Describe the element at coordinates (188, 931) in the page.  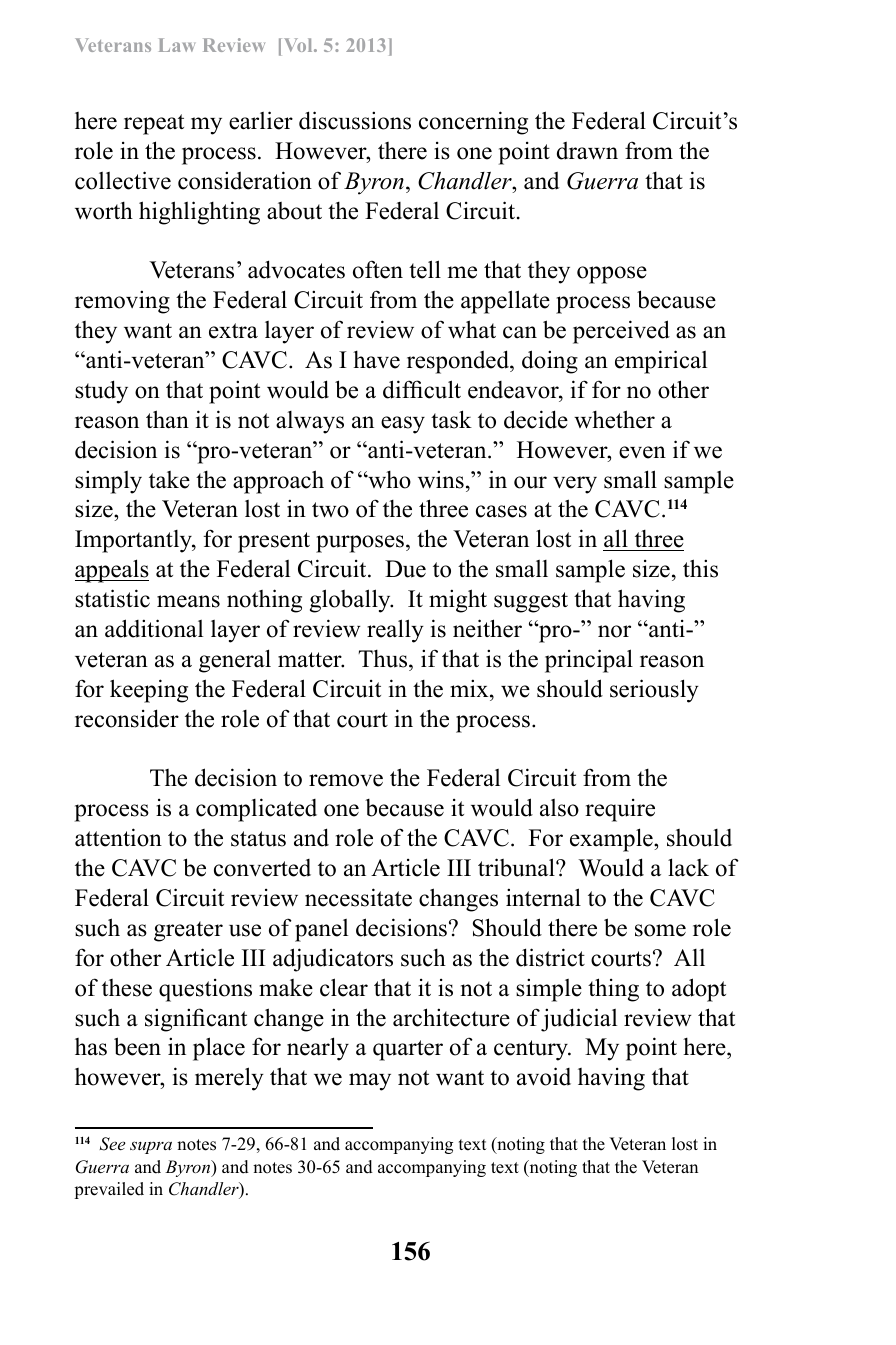
I see `greater` at that location.
